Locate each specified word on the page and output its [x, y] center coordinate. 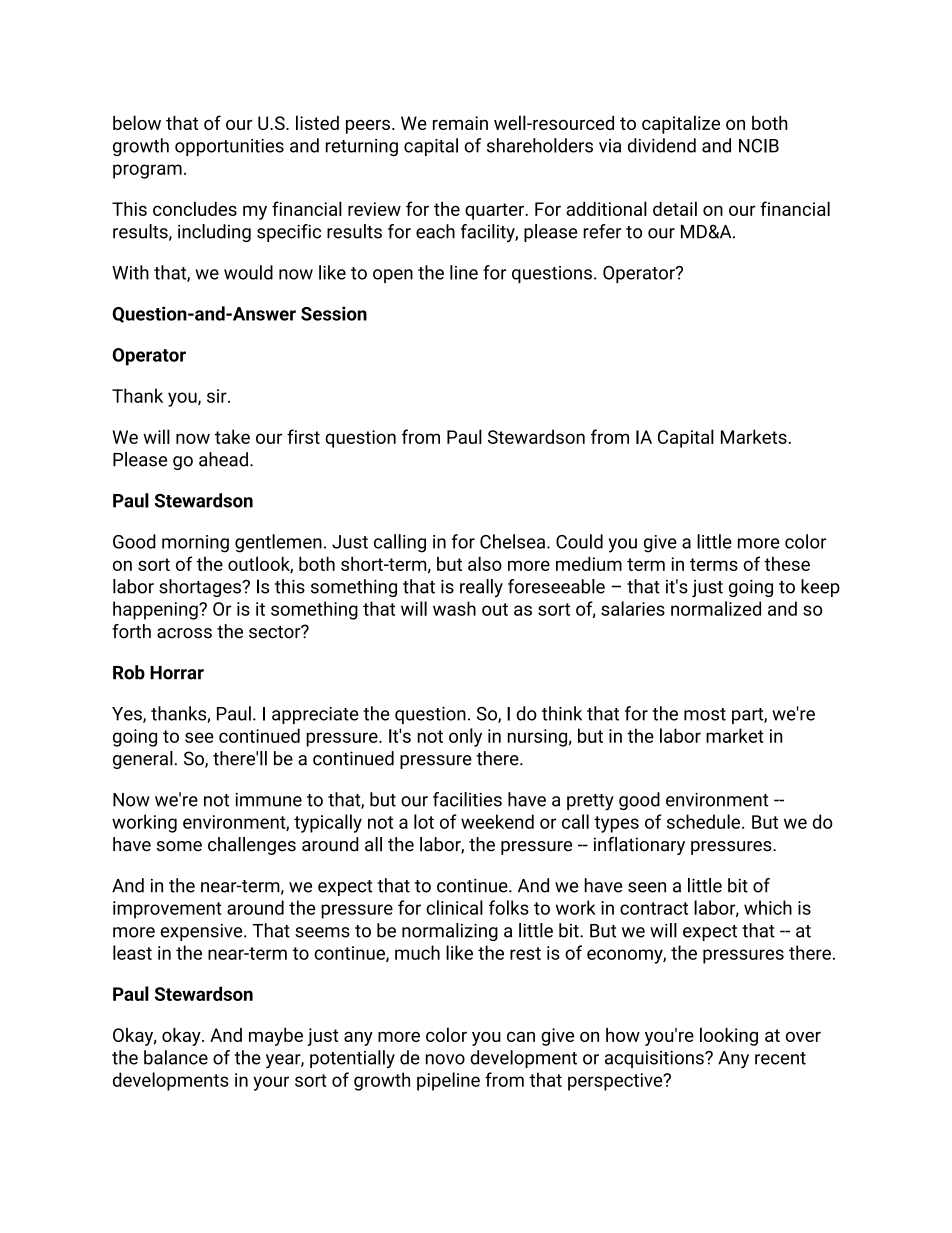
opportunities [229, 147]
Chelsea [514, 541]
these [787, 563]
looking [729, 1036]
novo [445, 1059]
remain [460, 123]
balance [176, 1057]
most [705, 714]
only [465, 737]
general [143, 760]
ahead [223, 459]
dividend [662, 145]
